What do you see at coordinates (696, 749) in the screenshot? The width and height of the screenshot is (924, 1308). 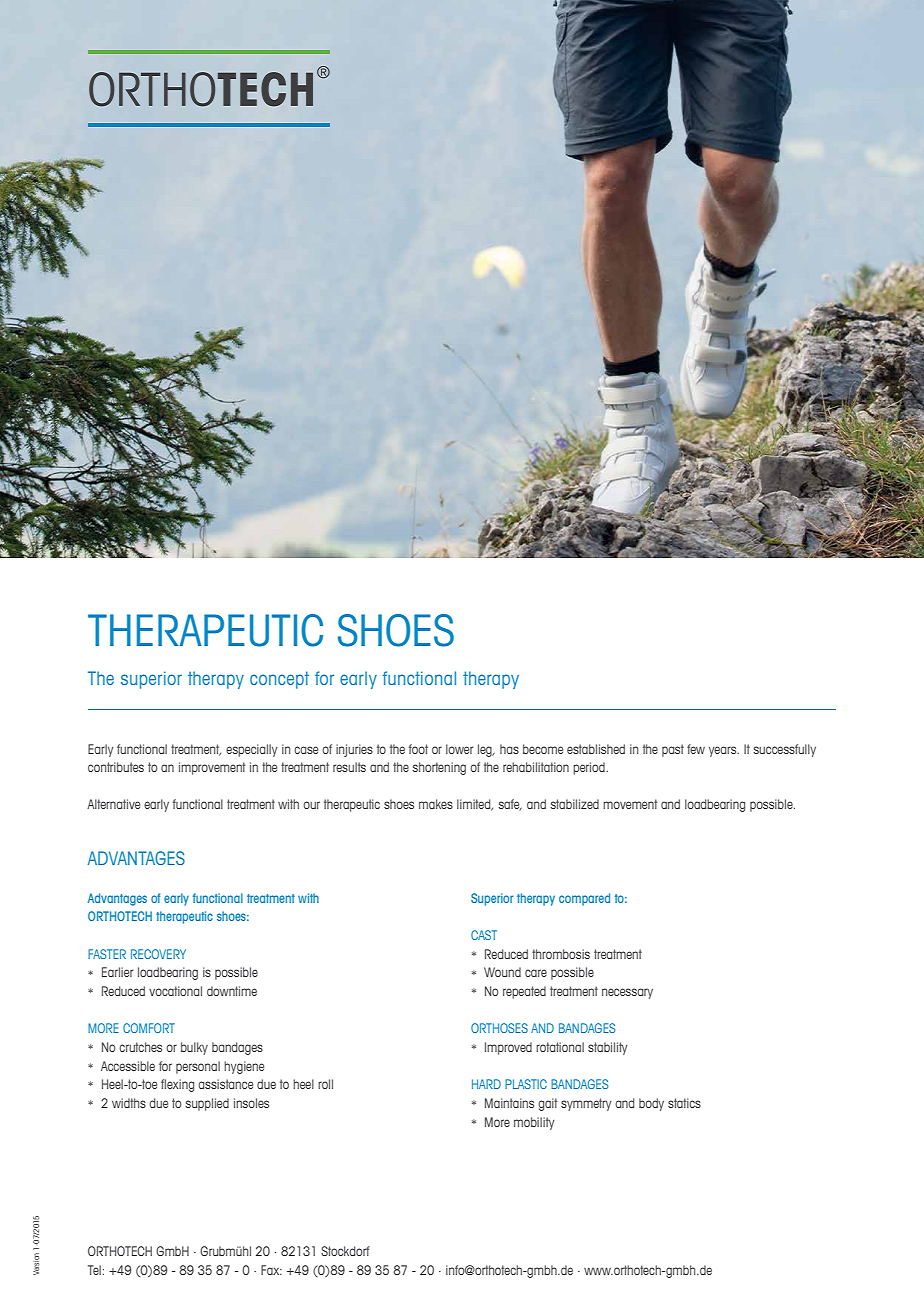 I see `few` at bounding box center [696, 749].
